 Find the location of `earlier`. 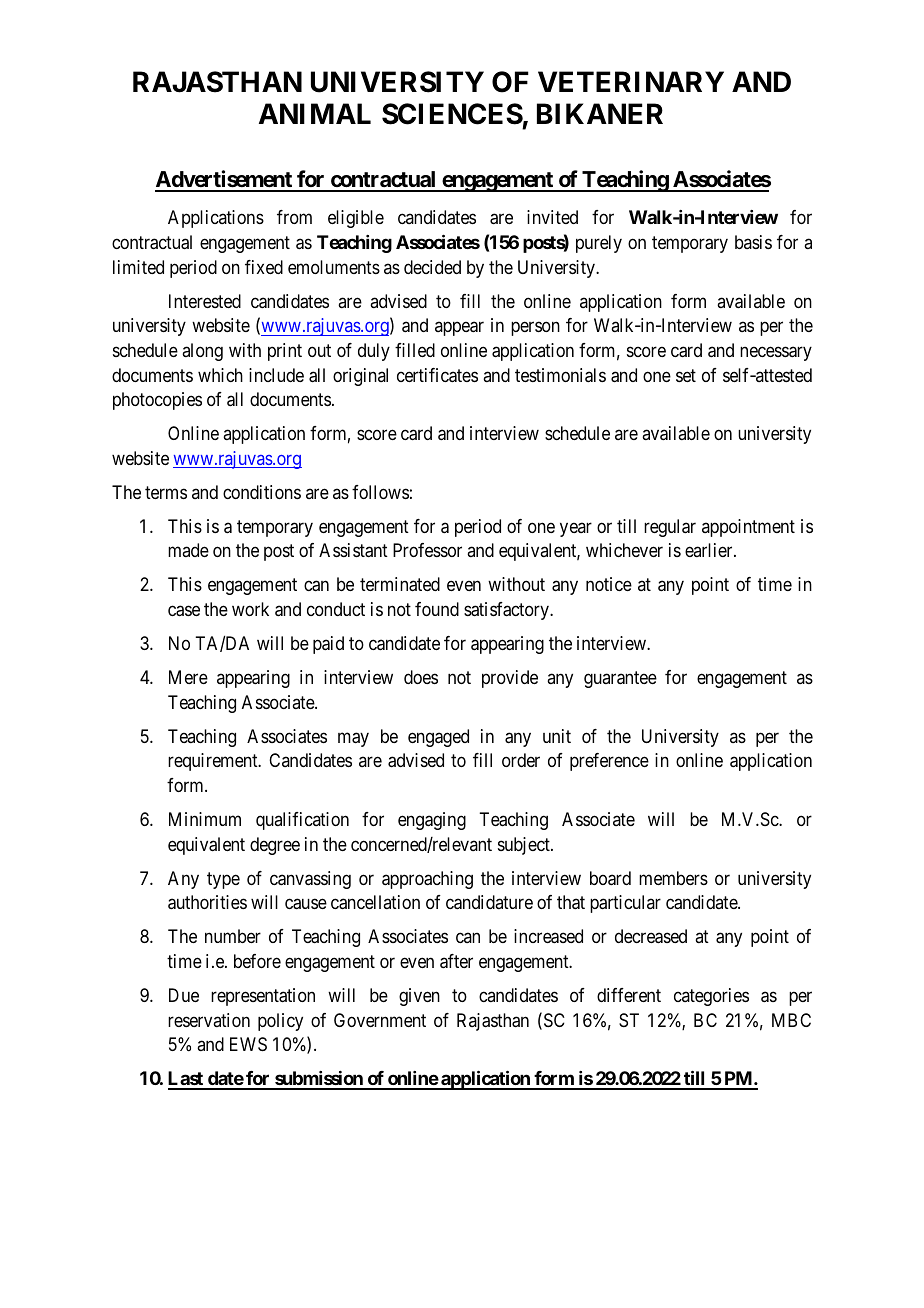

earlier is located at coordinates (710, 550).
